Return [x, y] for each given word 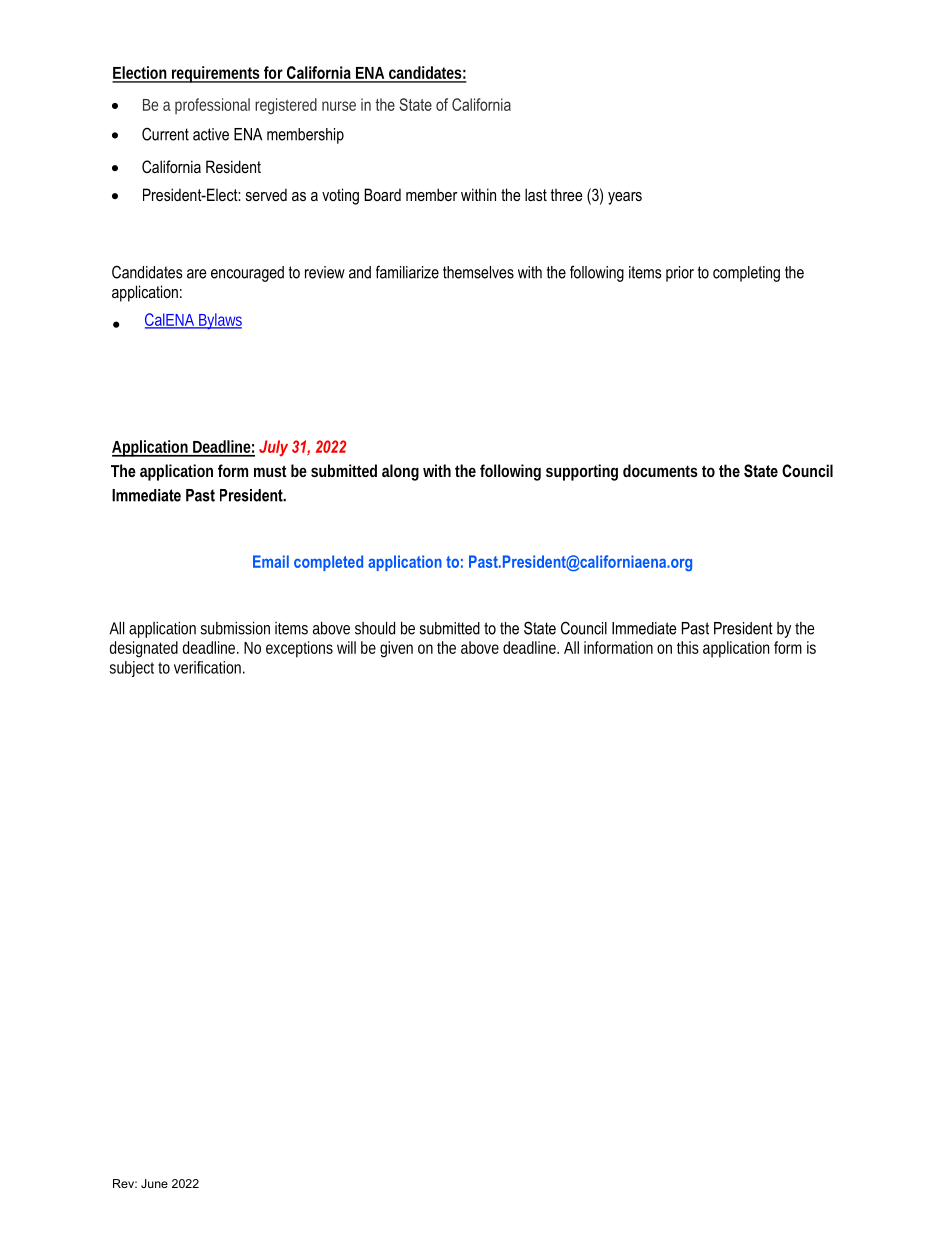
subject [132, 669]
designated [144, 649]
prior [680, 274]
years [625, 198]
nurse [339, 106]
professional [212, 106]
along [400, 472]
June [154, 1183]
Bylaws [219, 321]
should [375, 628]
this [688, 647]
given [396, 649]
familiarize [407, 272]
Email [271, 561]
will [346, 647]
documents [660, 470]
